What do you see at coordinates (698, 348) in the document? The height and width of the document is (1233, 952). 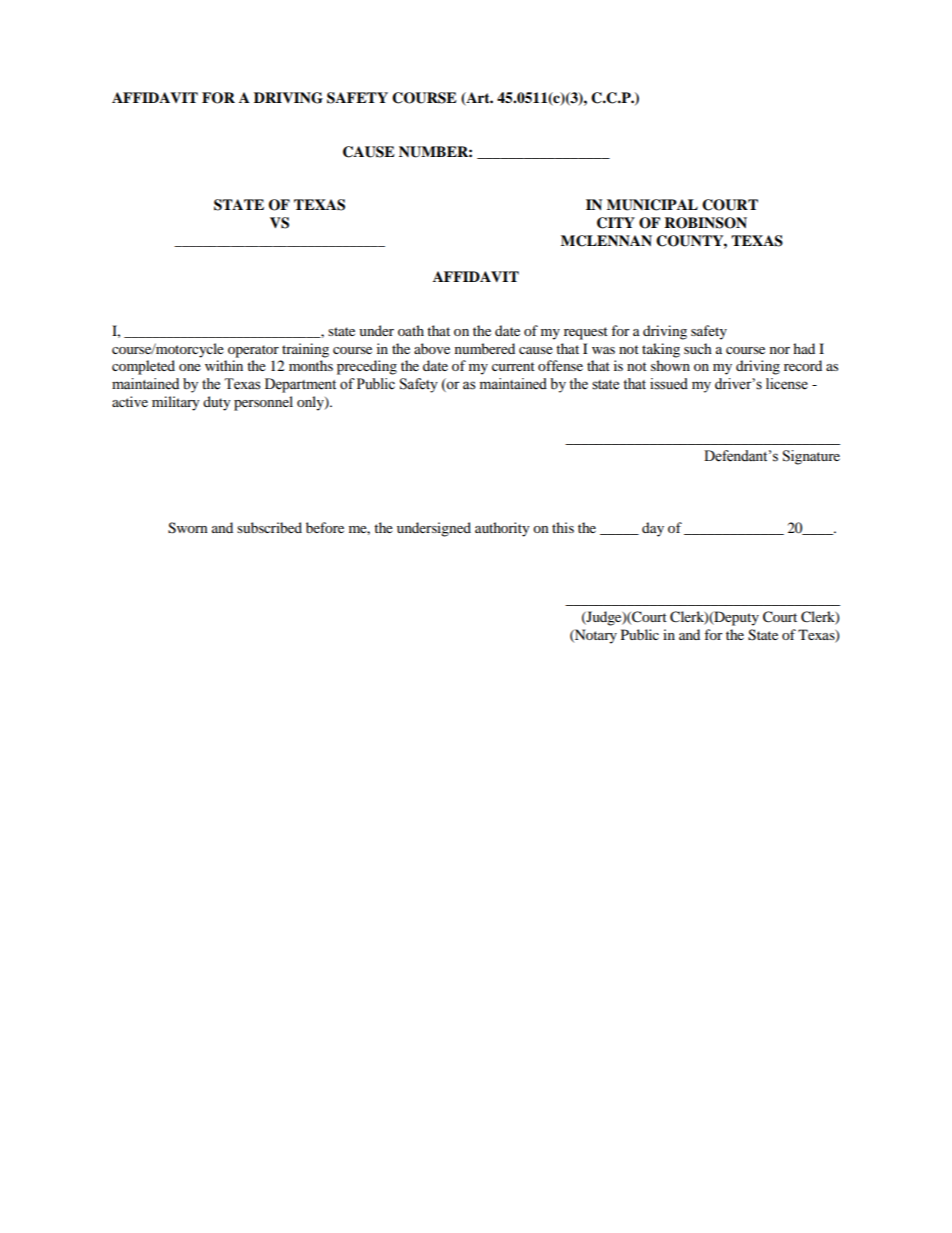 I see `such` at bounding box center [698, 348].
